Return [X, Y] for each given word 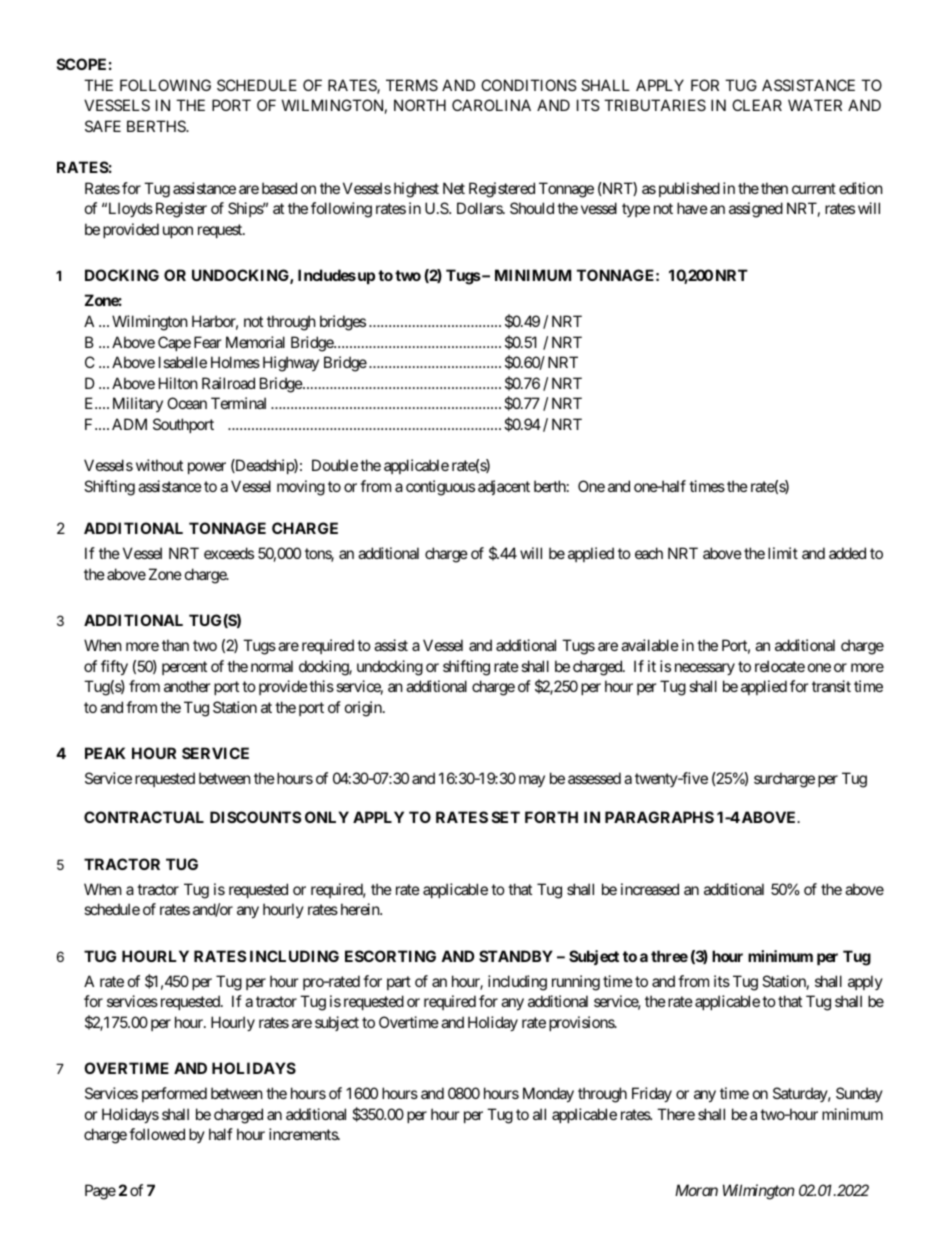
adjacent [504, 487]
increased [650, 889]
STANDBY [516, 956]
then [774, 188]
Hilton [178, 383]
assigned [756, 210]
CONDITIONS [529, 85]
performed [174, 1094]
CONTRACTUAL [144, 817]
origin [364, 709]
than [175, 645]
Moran [696, 1190]
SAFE [103, 126]
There [676, 1114]
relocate [780, 666]
